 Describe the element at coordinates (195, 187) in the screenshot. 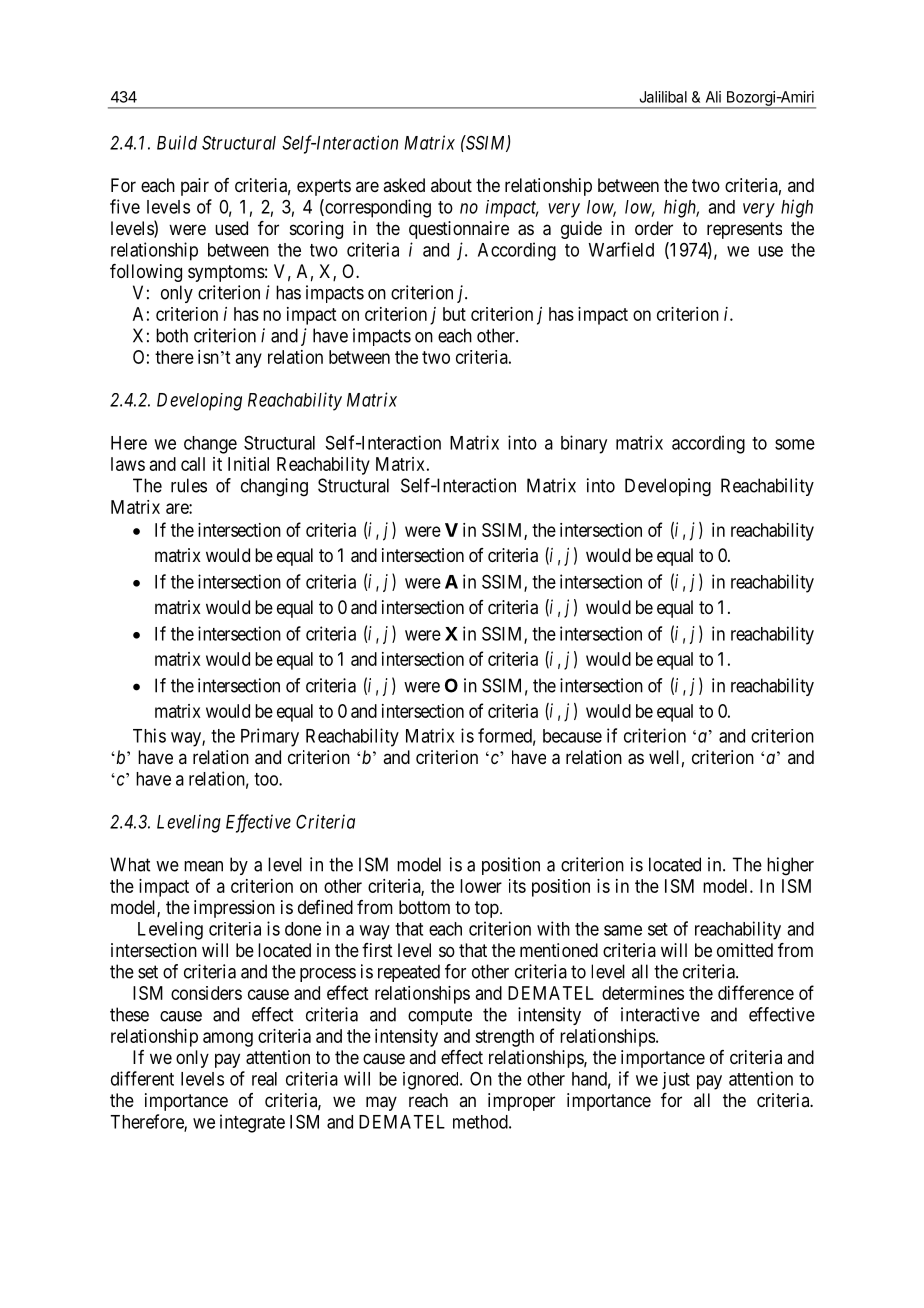

I see `pair` at that location.
